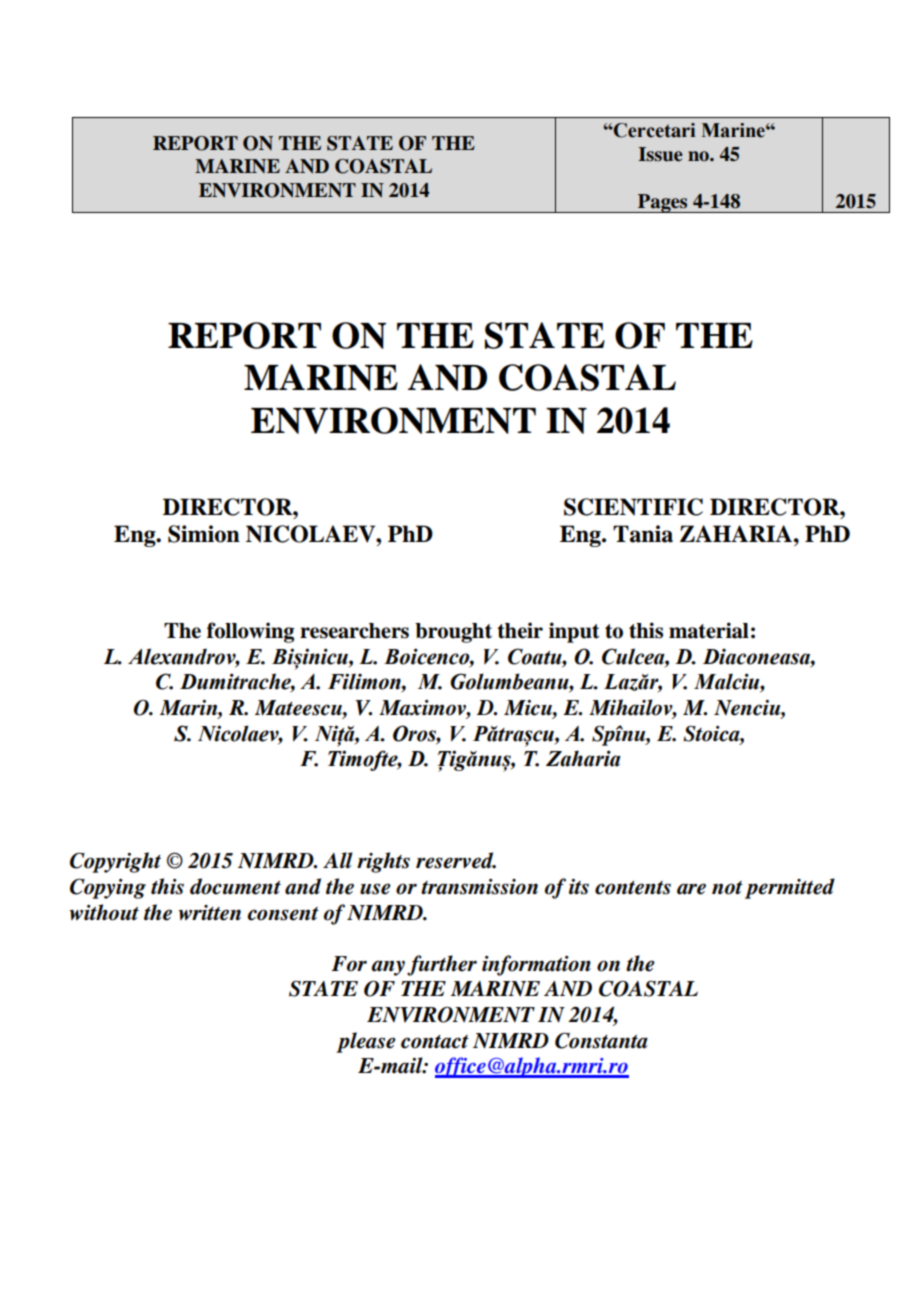 Image resolution: width=924 pixels, height=1314 pixels. I want to click on Copyright, so click(115, 862).
